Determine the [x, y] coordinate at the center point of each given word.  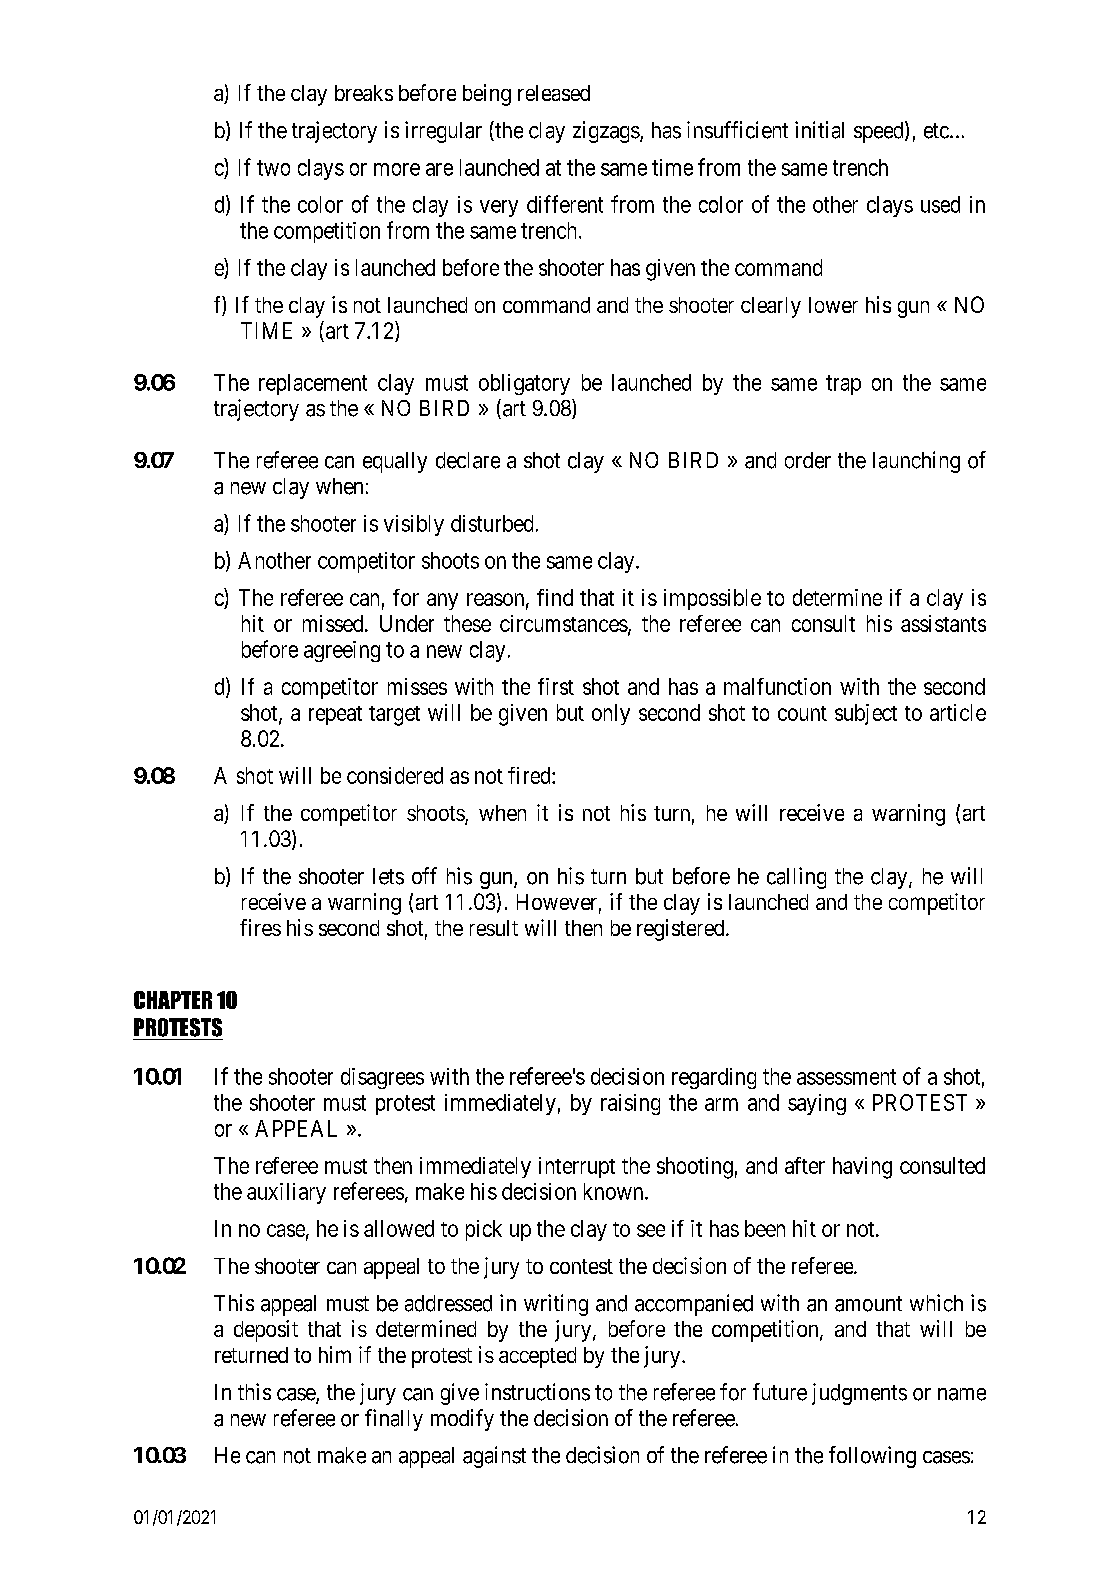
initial [819, 130]
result [494, 928]
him [335, 1354]
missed [334, 623]
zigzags [606, 132]
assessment [846, 1077]
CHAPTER [173, 1000]
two [273, 168]
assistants [943, 623]
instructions [537, 1392]
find [555, 597]
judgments [859, 1394]
